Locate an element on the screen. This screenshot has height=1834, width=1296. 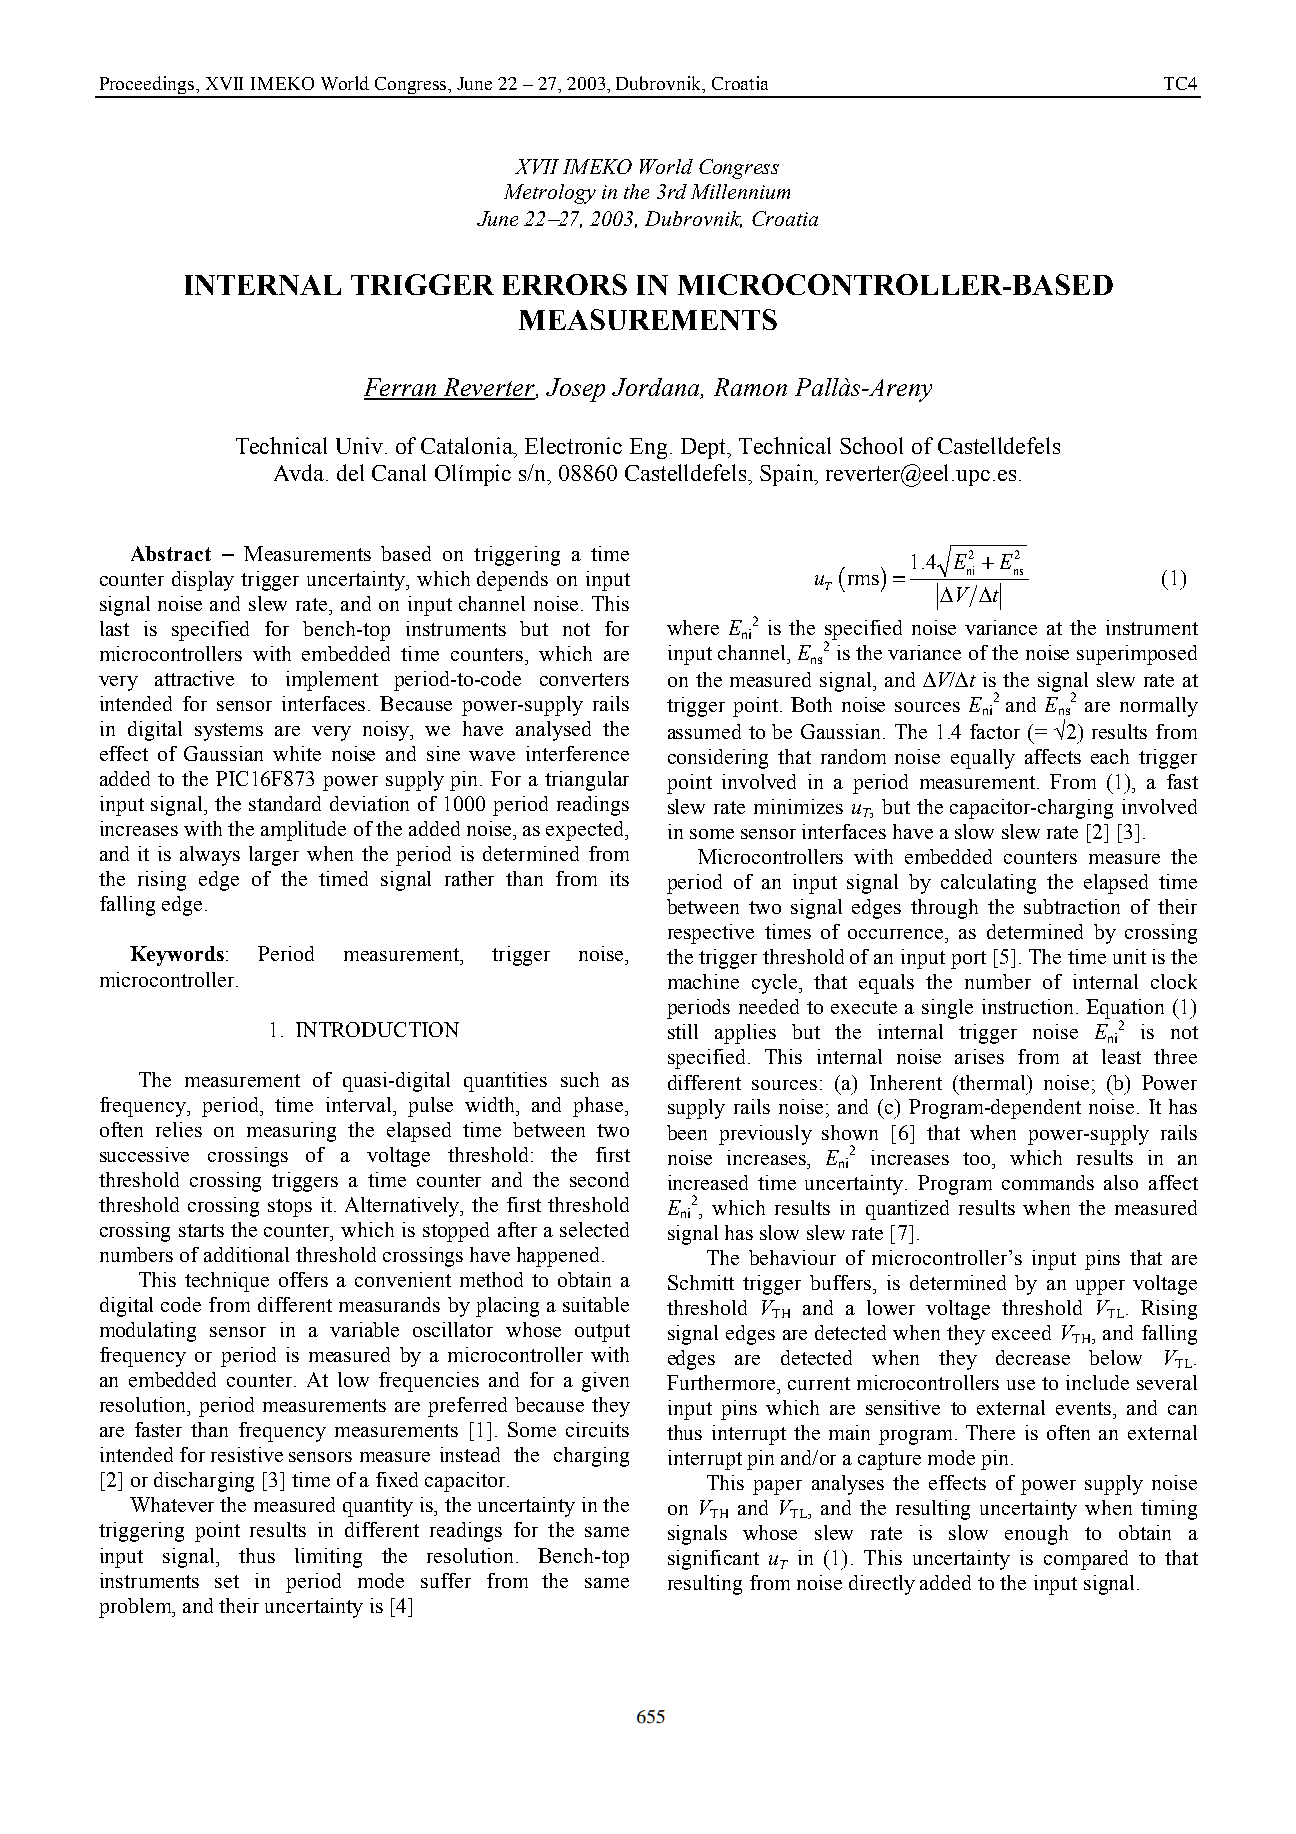
each is located at coordinates (1110, 756).
